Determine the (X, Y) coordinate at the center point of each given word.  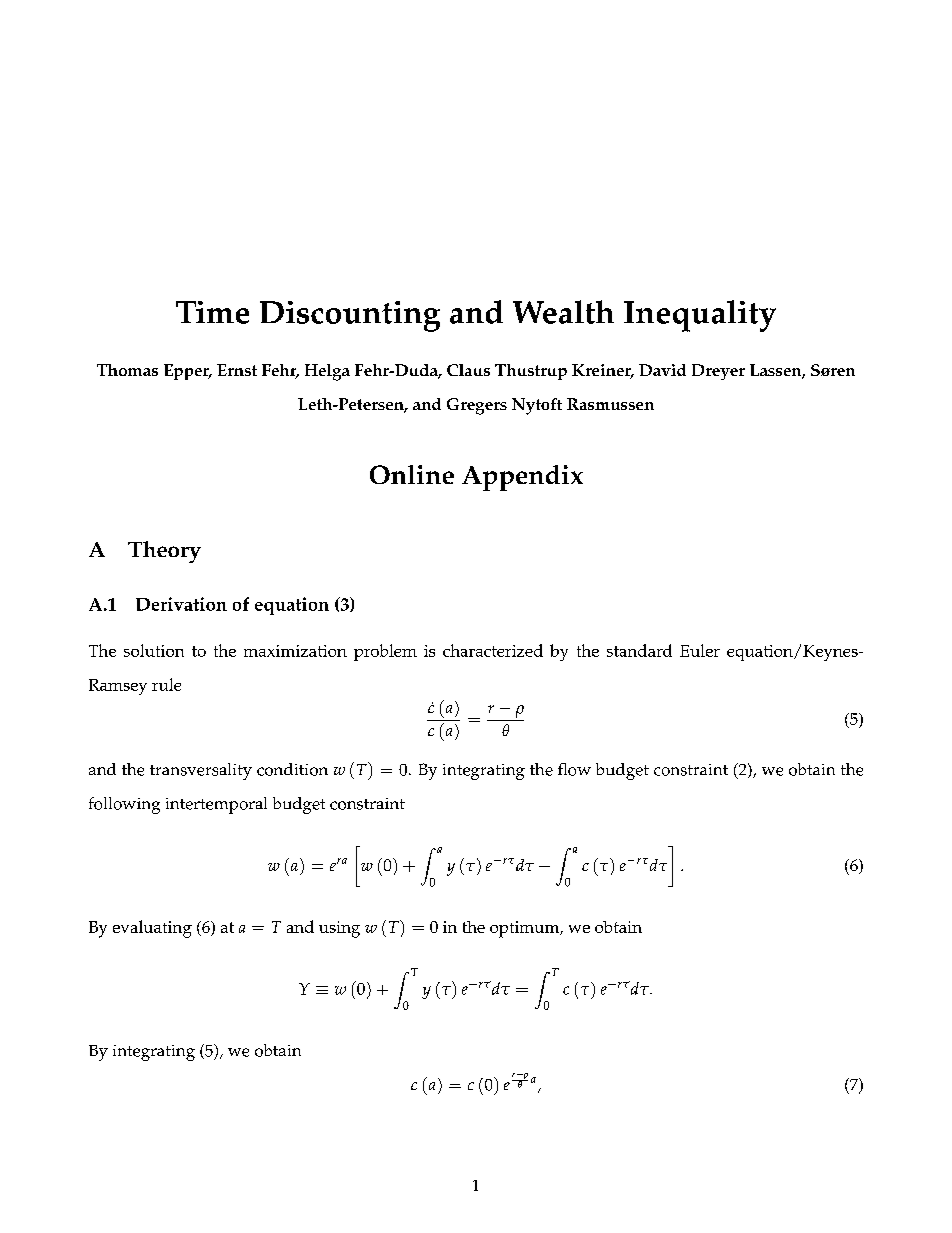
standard (639, 650)
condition (292, 769)
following (124, 805)
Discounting (350, 316)
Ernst (237, 370)
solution (154, 650)
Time (212, 312)
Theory (164, 552)
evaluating (152, 929)
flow (574, 769)
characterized (493, 650)
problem (385, 652)
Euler (700, 650)
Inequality (700, 316)
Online (412, 474)
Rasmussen (610, 404)
